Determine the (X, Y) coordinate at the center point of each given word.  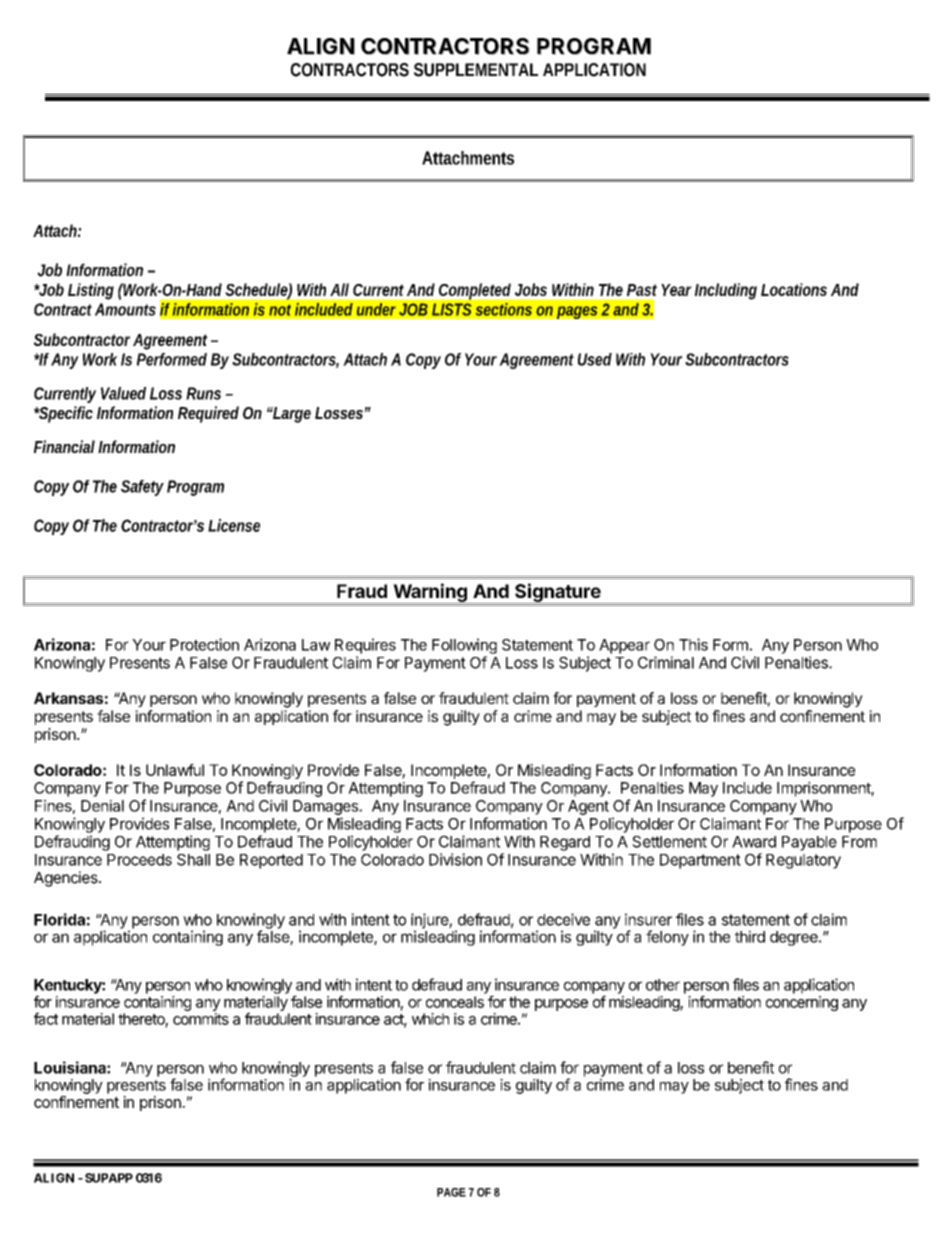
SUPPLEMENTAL (476, 70)
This (693, 644)
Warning (430, 593)
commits (201, 1019)
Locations (794, 289)
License (234, 525)
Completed (475, 291)
